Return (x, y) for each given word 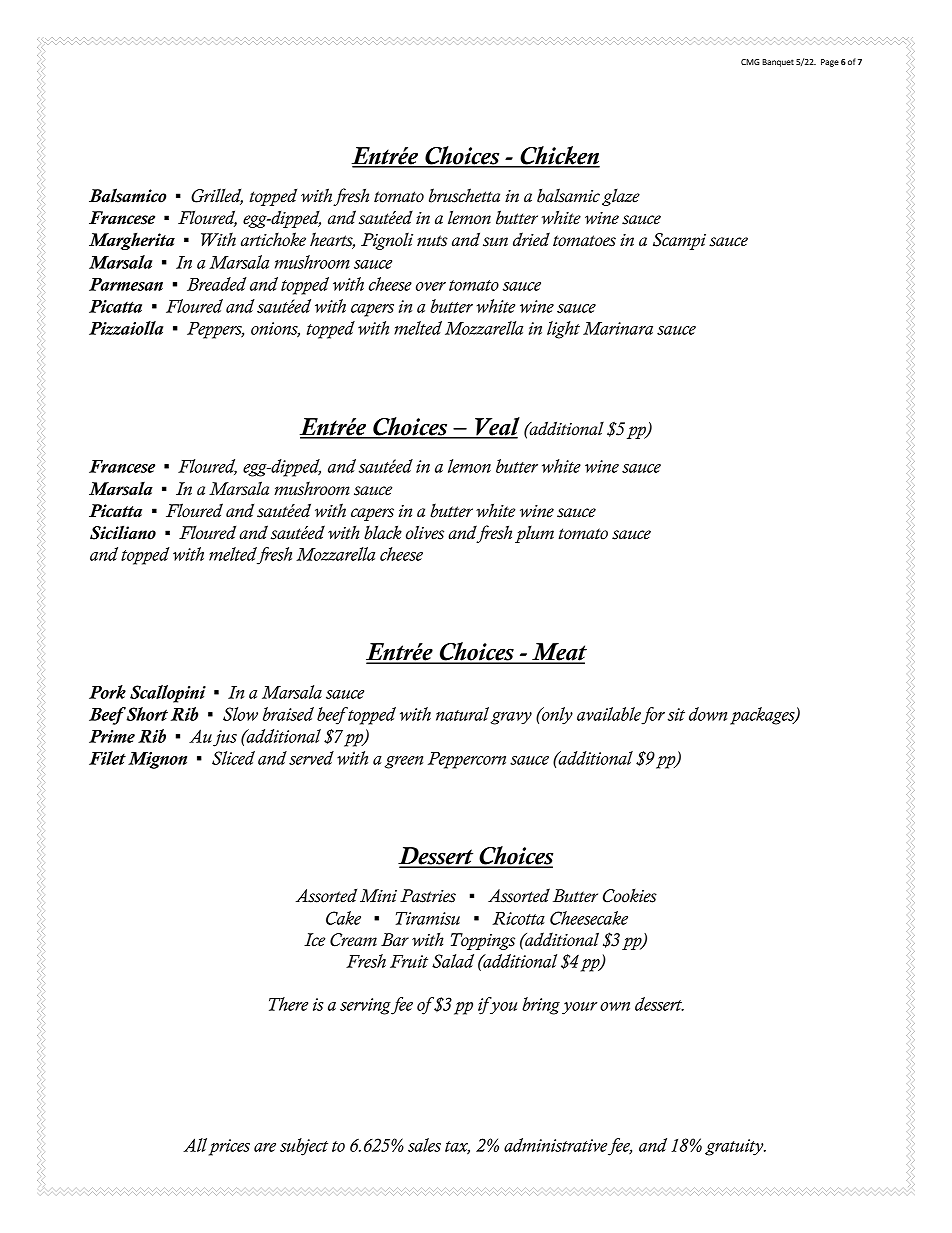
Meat (558, 653)
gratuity (735, 1147)
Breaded (217, 284)
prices (229, 1147)
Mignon (157, 760)
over (431, 286)
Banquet (778, 63)
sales (424, 1145)
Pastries (428, 896)
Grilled (217, 196)
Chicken (559, 156)
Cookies (630, 896)
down (708, 714)
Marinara (618, 328)
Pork (107, 692)
